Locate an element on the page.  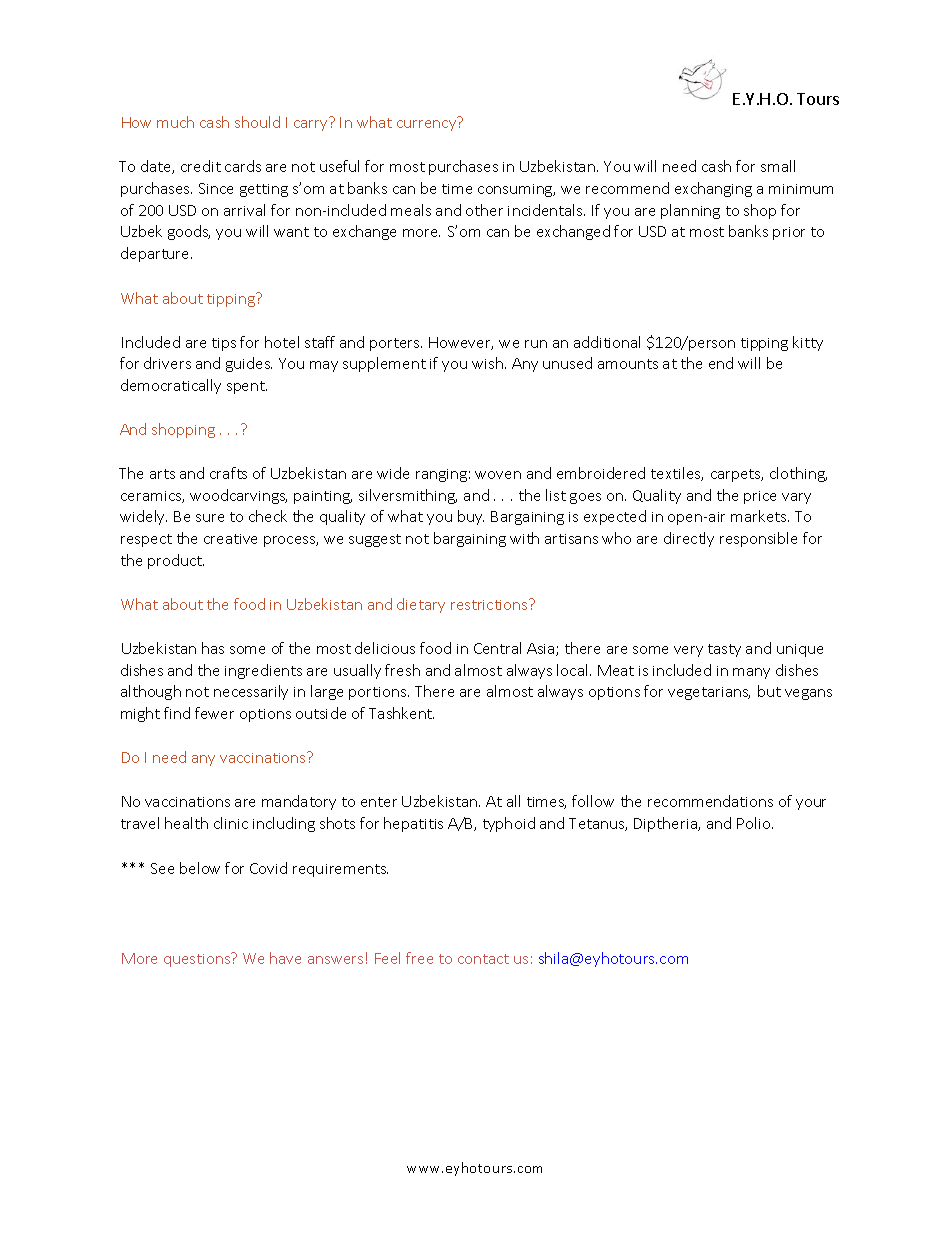
questions is located at coordinates (198, 960).
